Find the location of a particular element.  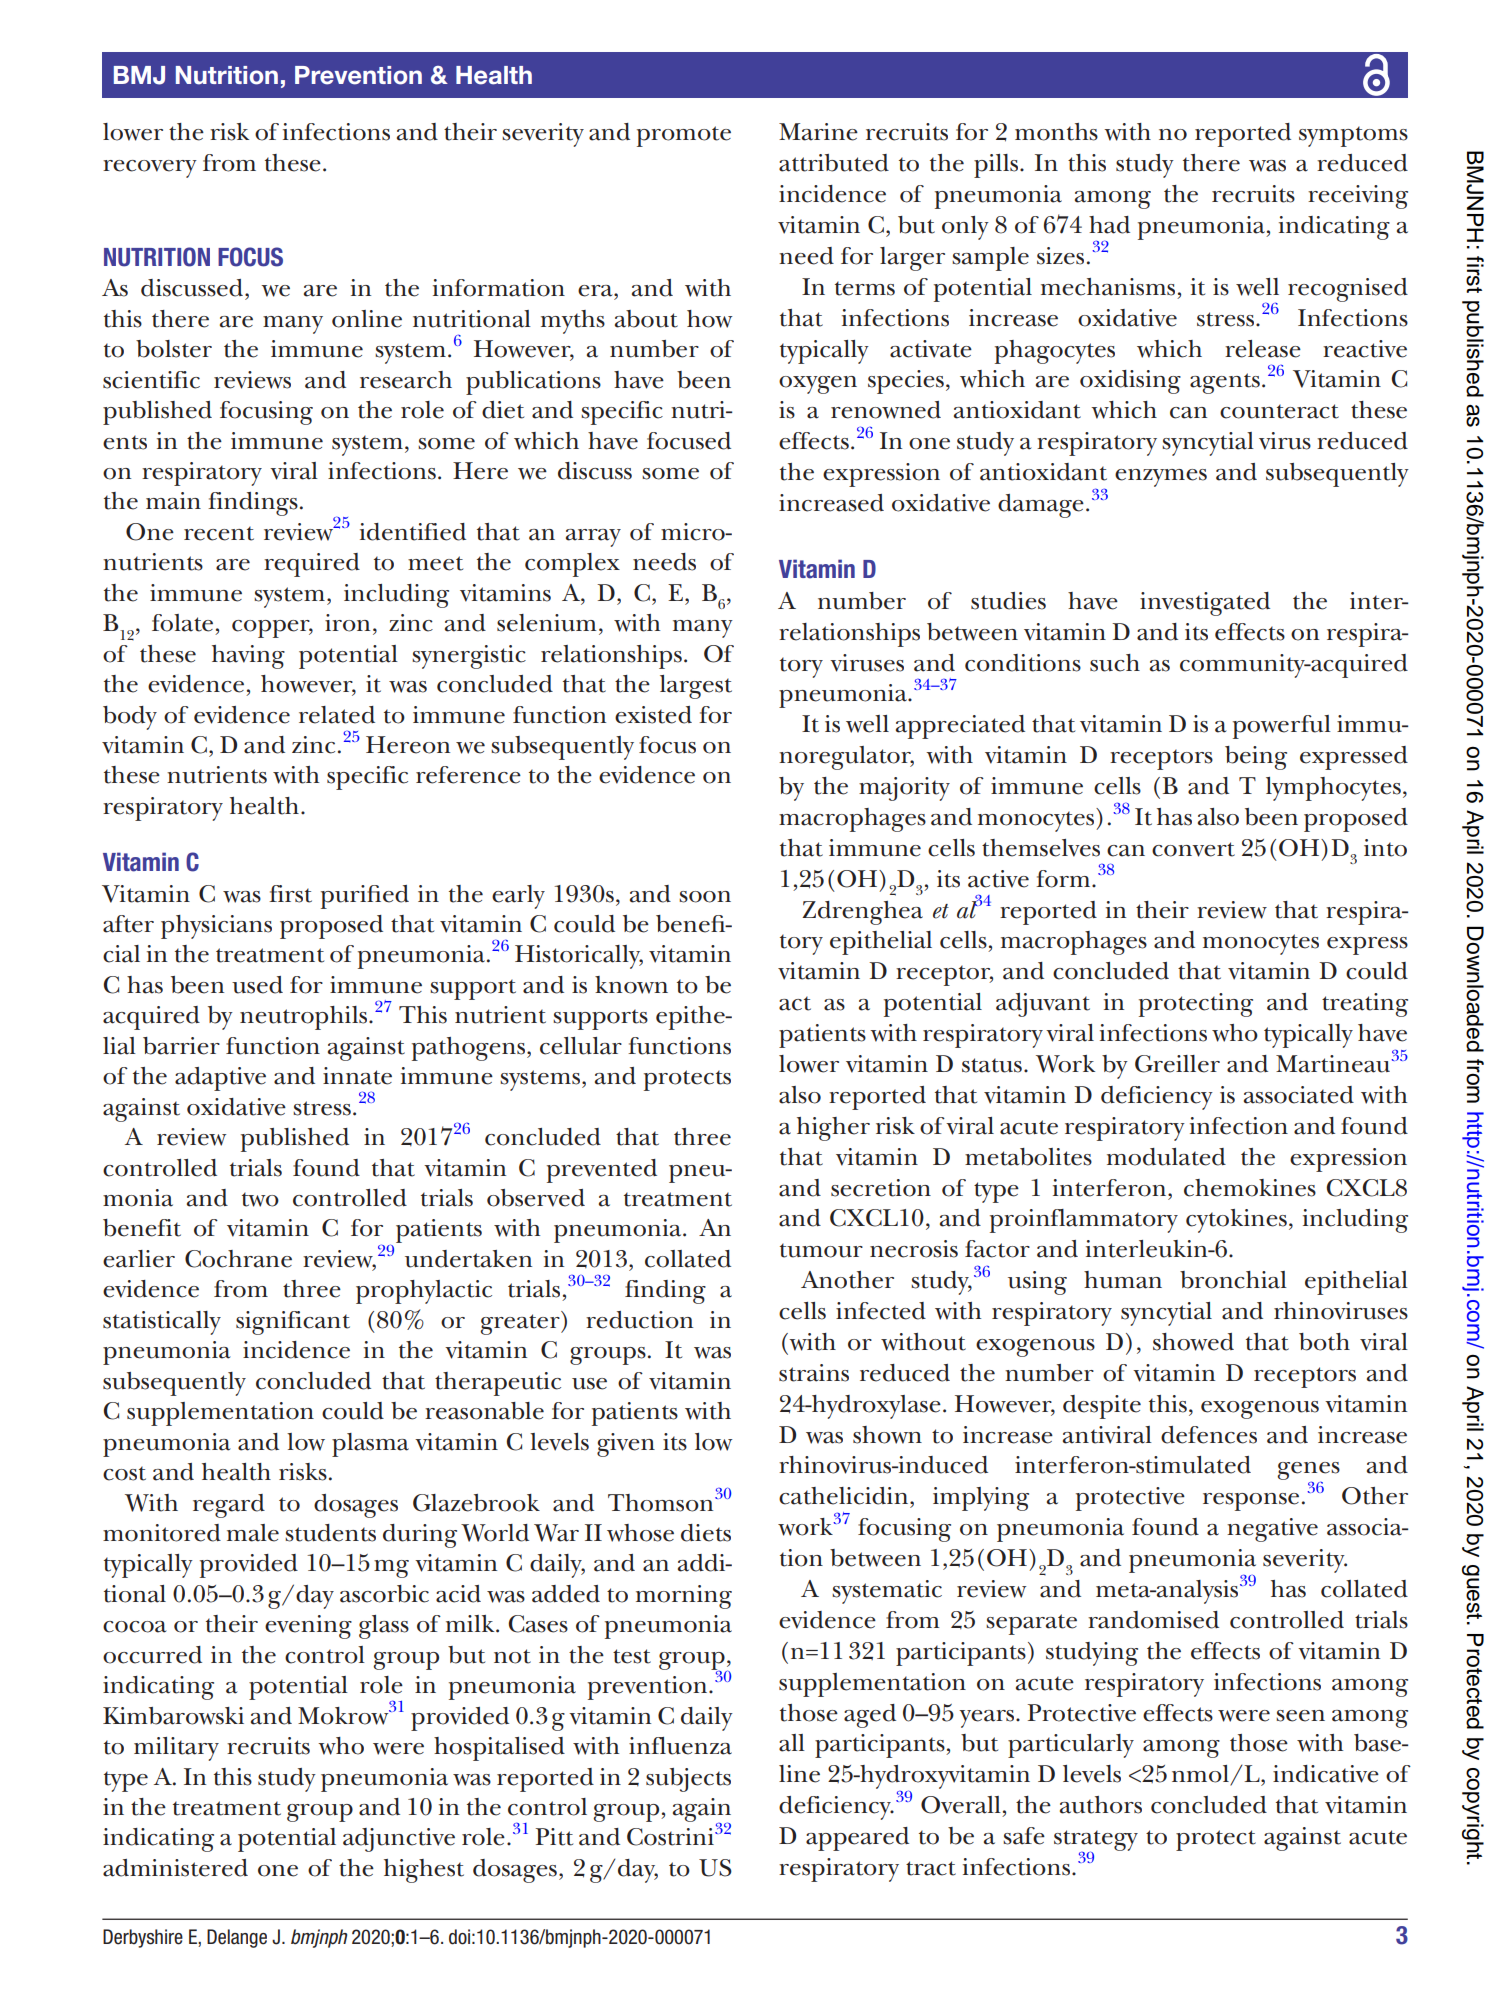

defences is located at coordinates (1209, 1435).
